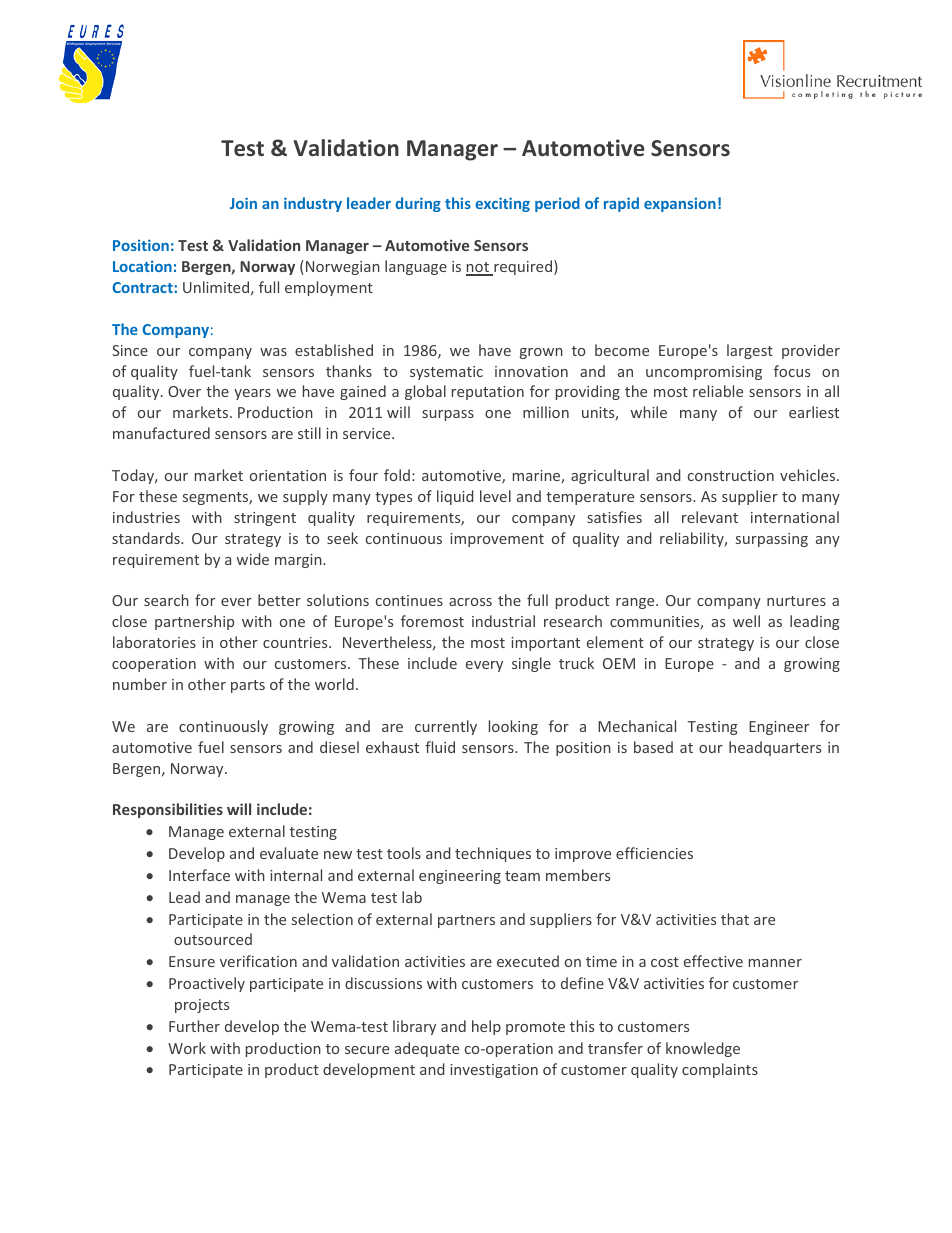 The height and width of the document is (1233, 952). I want to click on well, so click(746, 621).
